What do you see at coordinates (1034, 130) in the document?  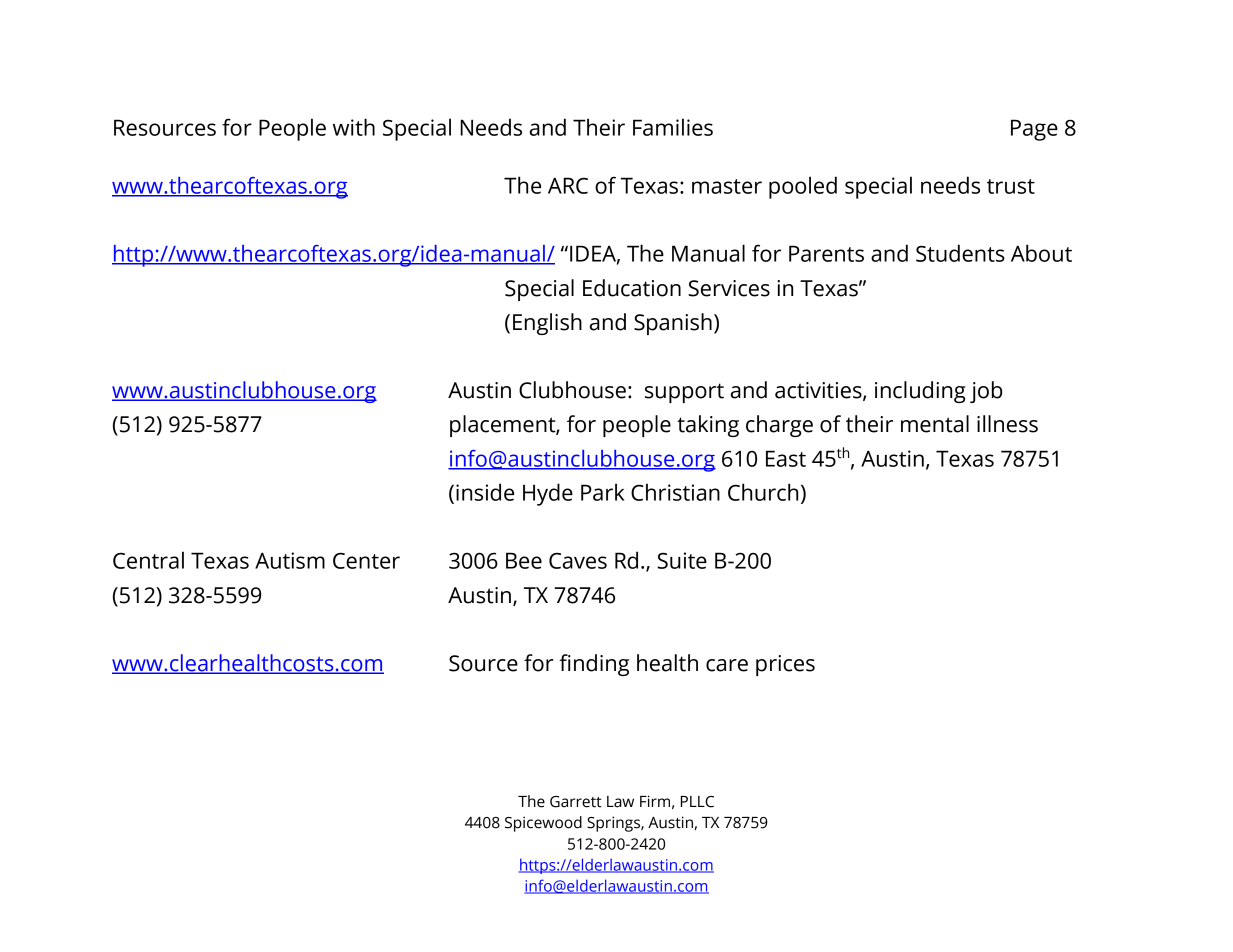 I see `Page` at bounding box center [1034, 130].
